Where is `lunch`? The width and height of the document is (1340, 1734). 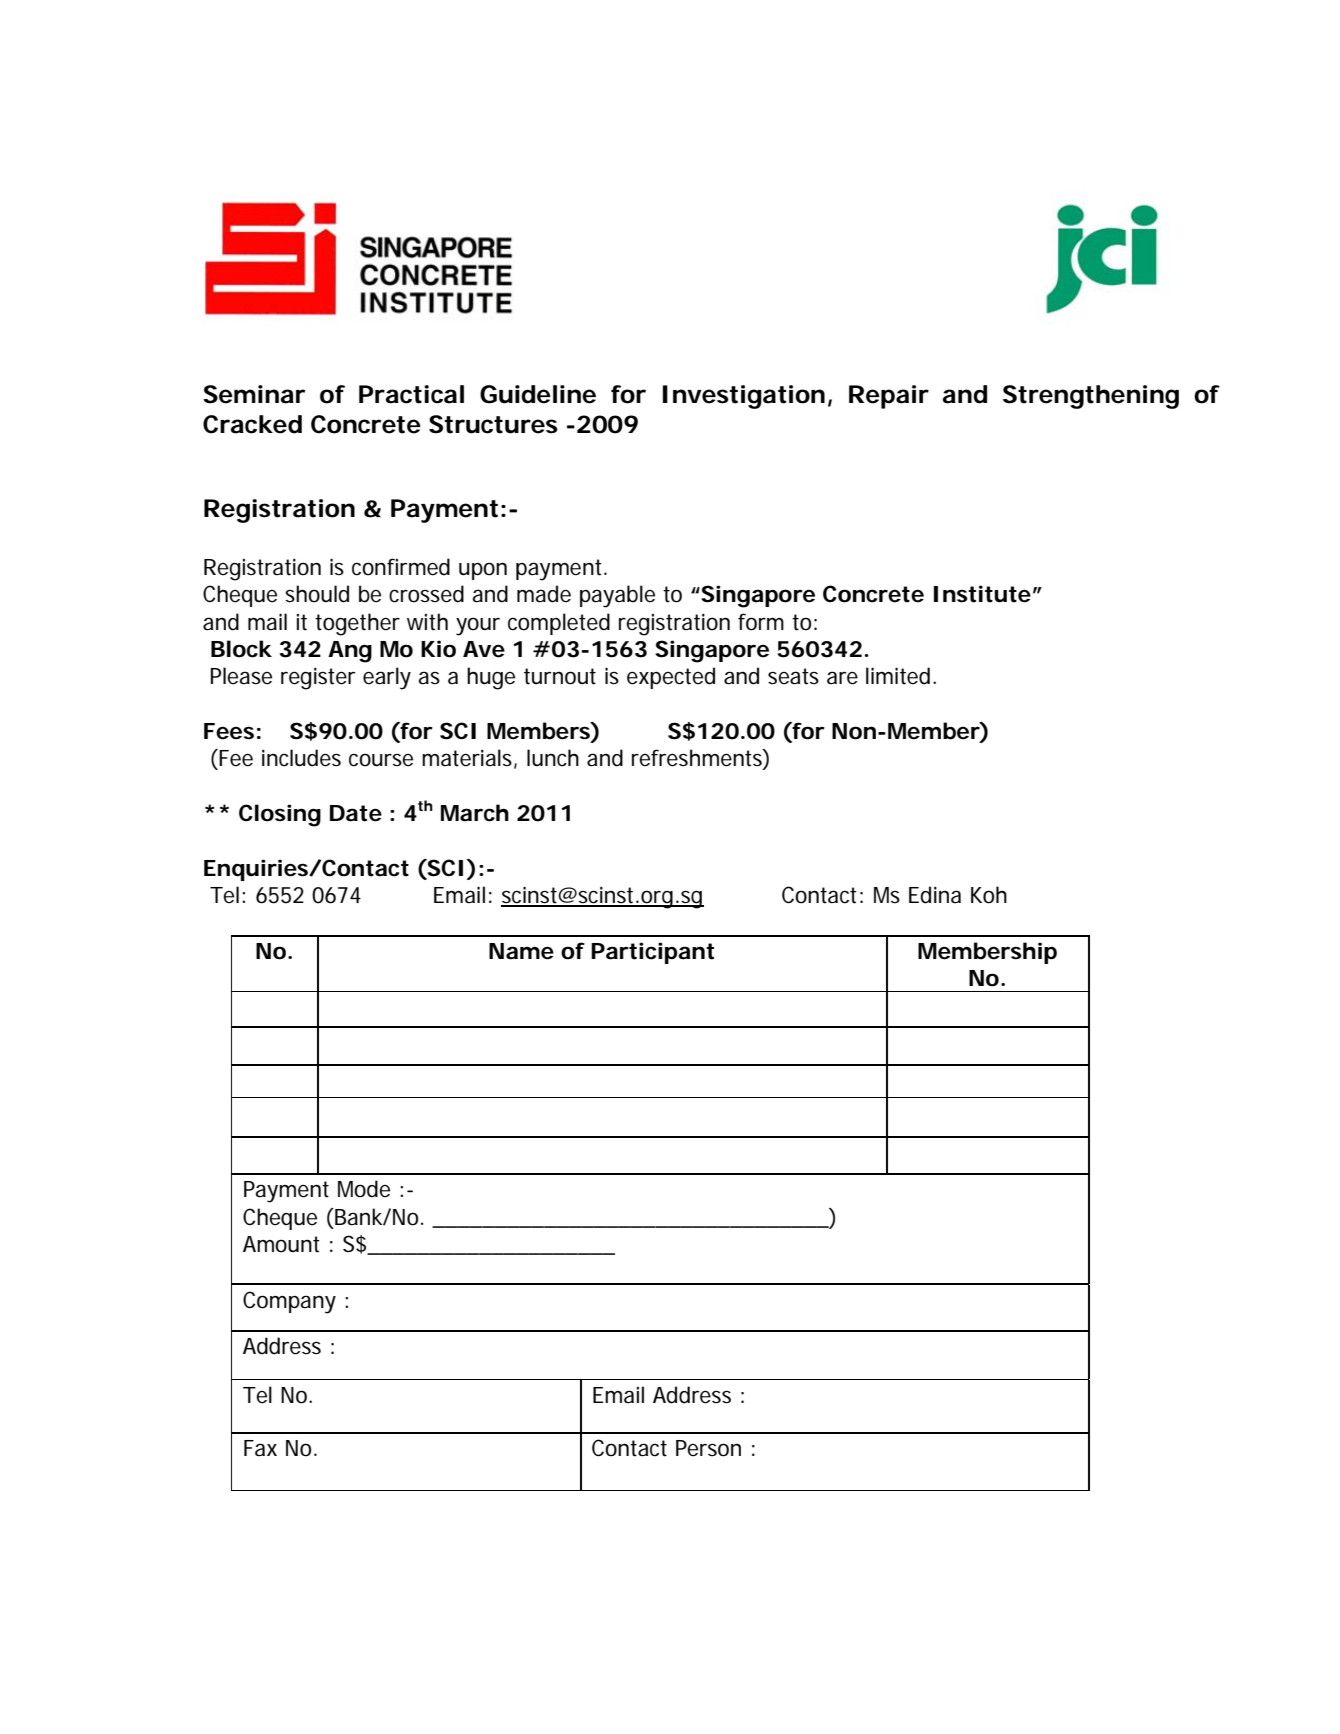
lunch is located at coordinates (553, 758).
